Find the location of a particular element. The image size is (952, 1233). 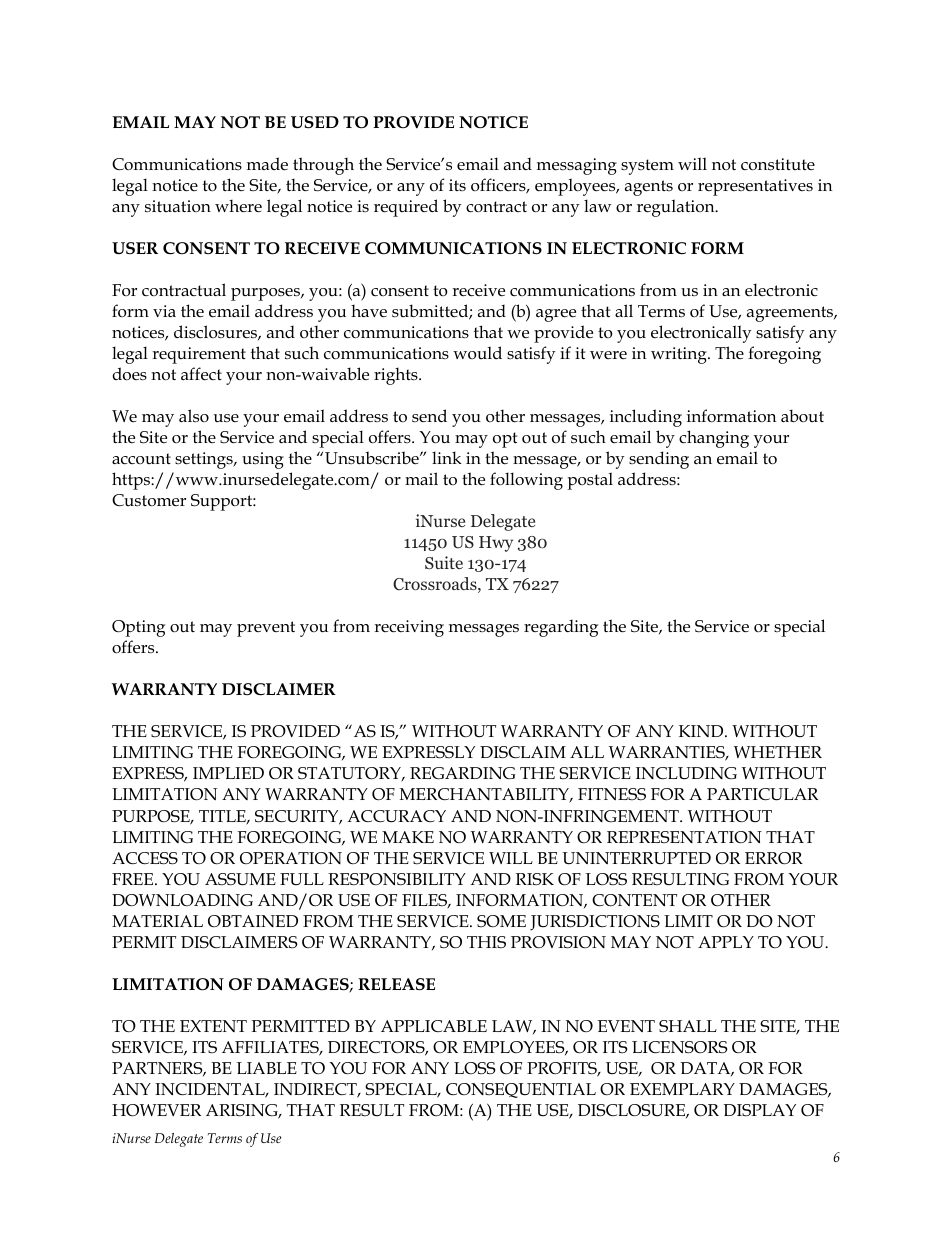

required is located at coordinates (406, 208).
